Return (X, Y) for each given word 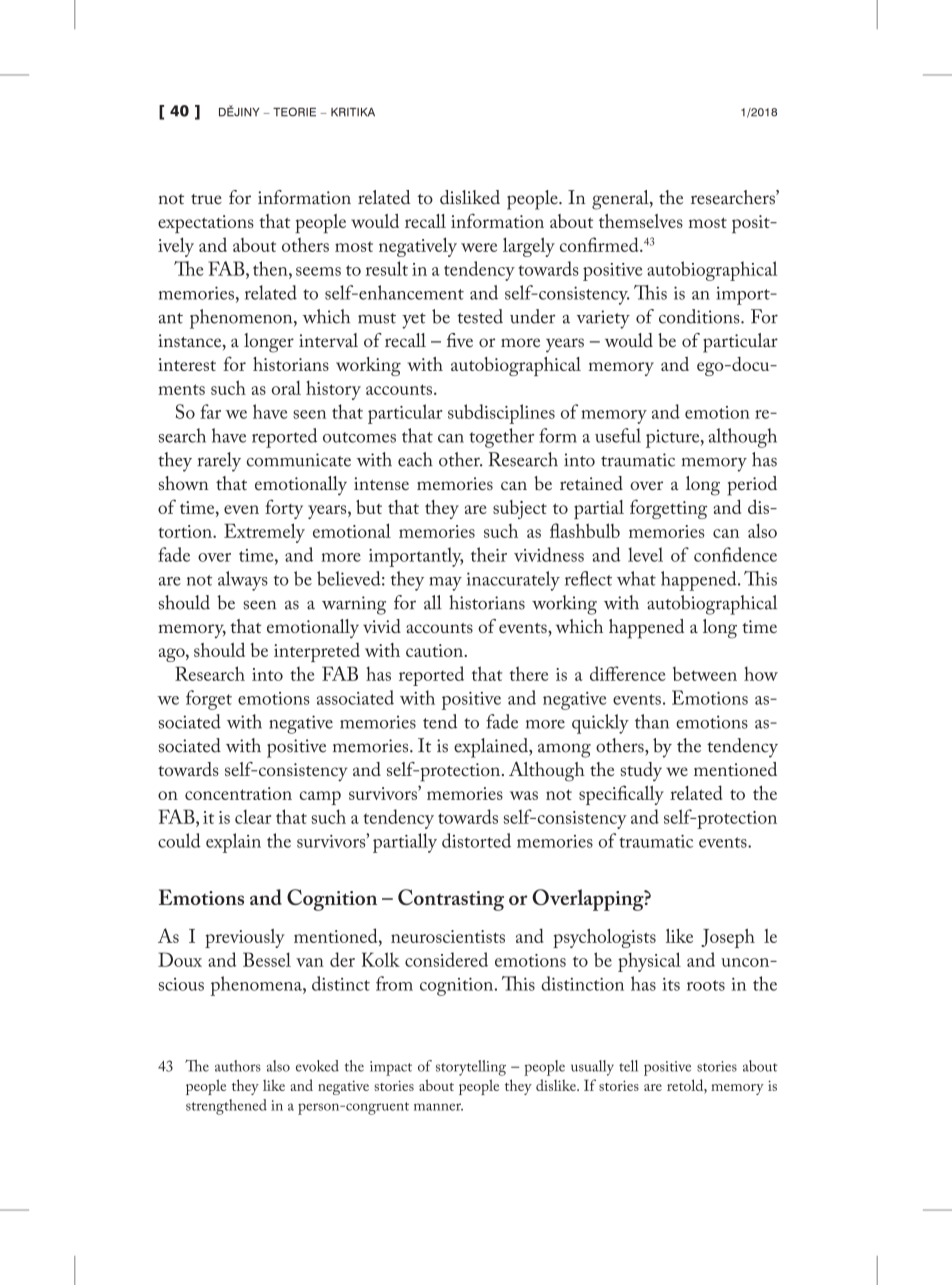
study (641, 771)
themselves (641, 221)
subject (520, 509)
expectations (206, 224)
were (479, 247)
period (752, 486)
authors (238, 1066)
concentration (238, 793)
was (524, 795)
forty (284, 509)
